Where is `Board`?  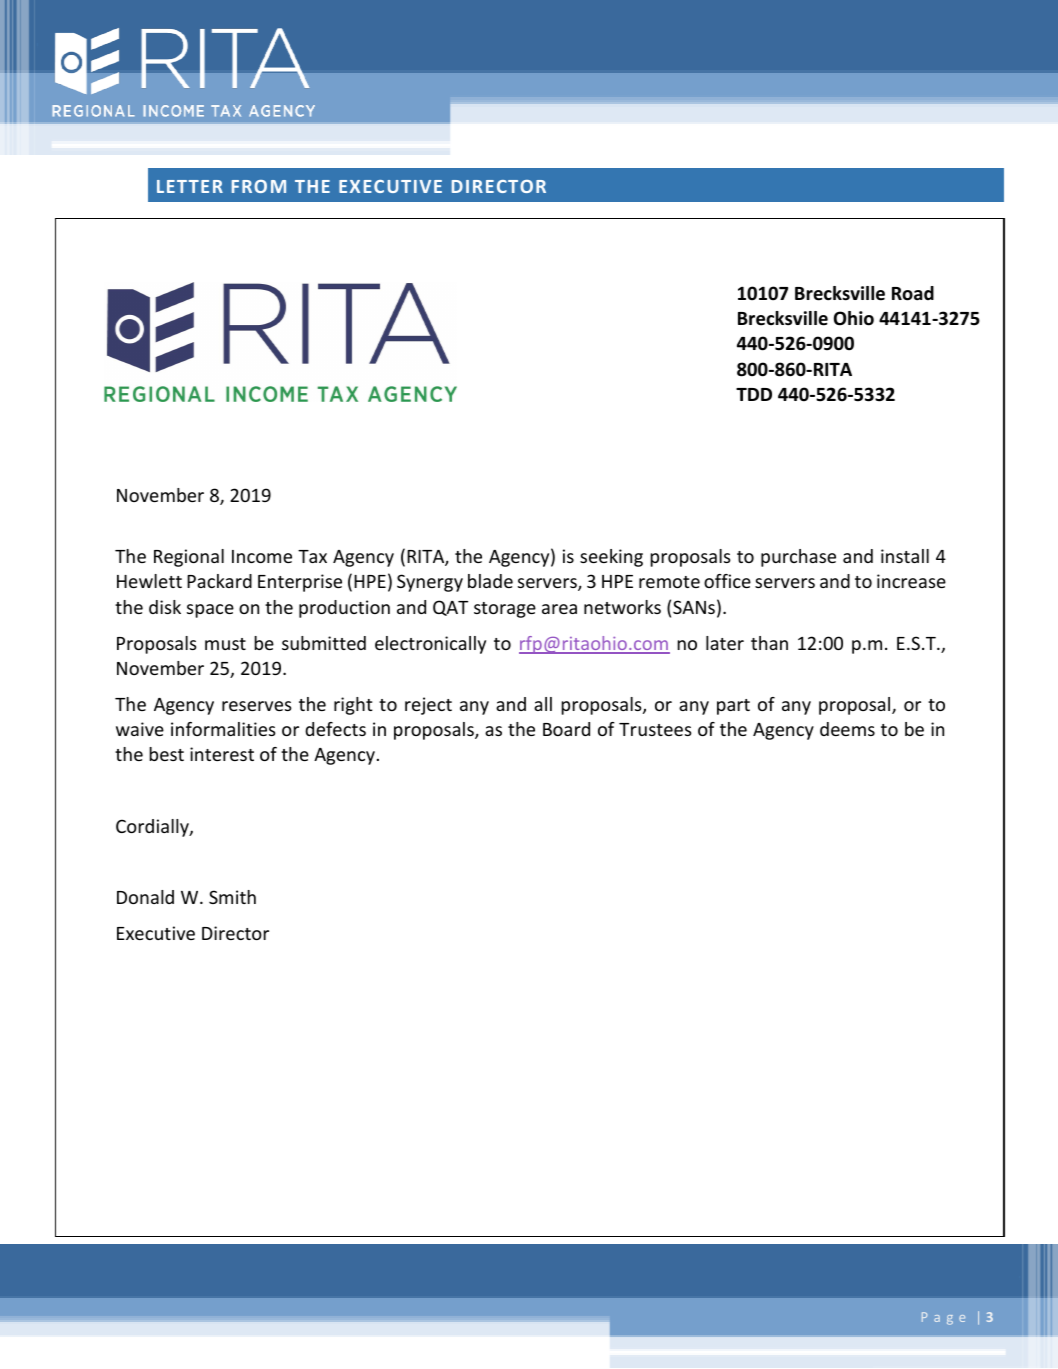 Board is located at coordinates (566, 729).
